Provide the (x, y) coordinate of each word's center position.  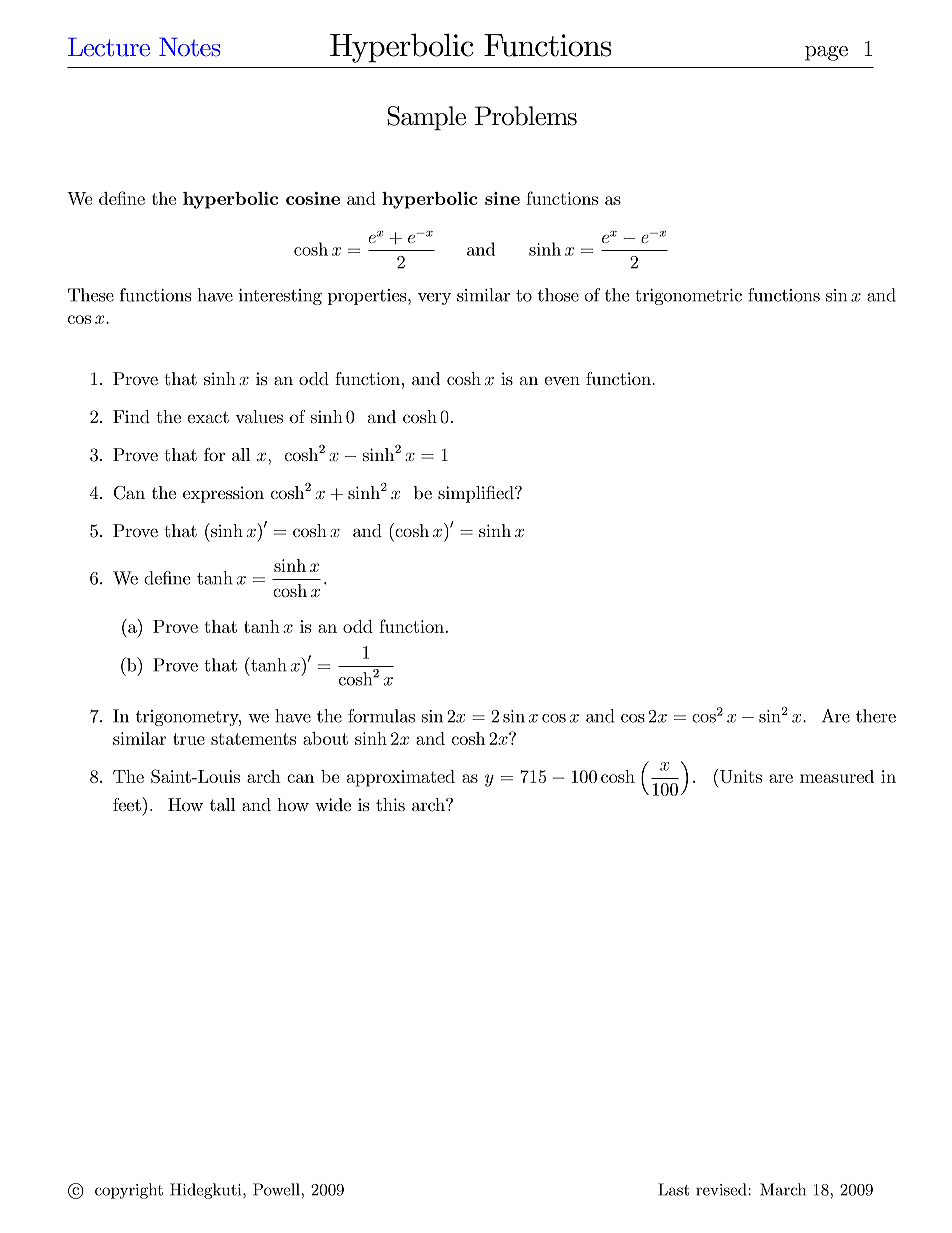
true (189, 739)
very (434, 299)
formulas (381, 716)
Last (673, 1189)
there (876, 716)
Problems (526, 116)
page (826, 53)
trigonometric (688, 297)
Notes (190, 46)
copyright (129, 1191)
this (390, 804)
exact (208, 417)
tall (222, 804)
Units (739, 776)
